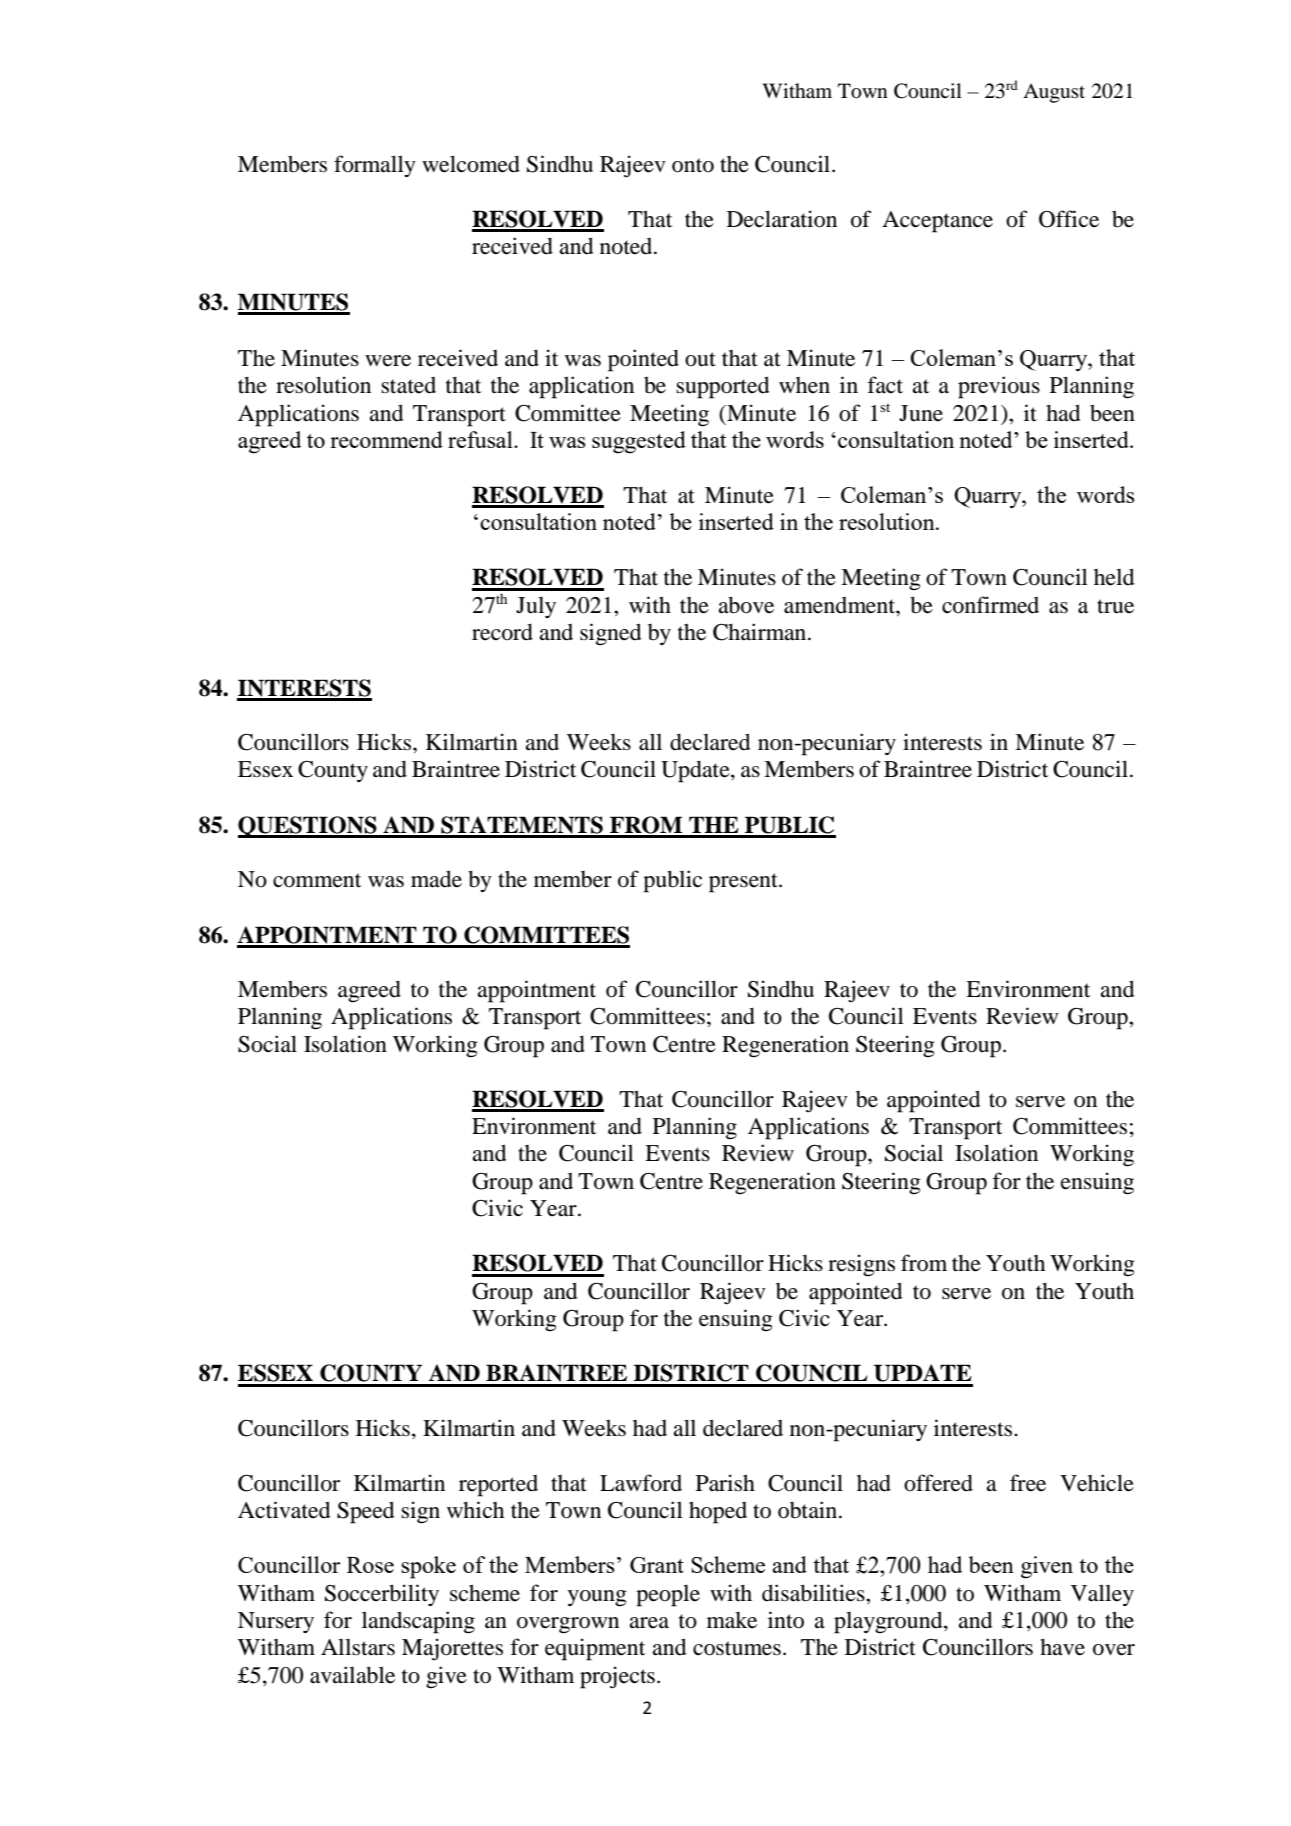 The width and height of the screenshot is (1291, 1826). Describe the element at coordinates (990, 605) in the screenshot. I see `confirmed` at that location.
